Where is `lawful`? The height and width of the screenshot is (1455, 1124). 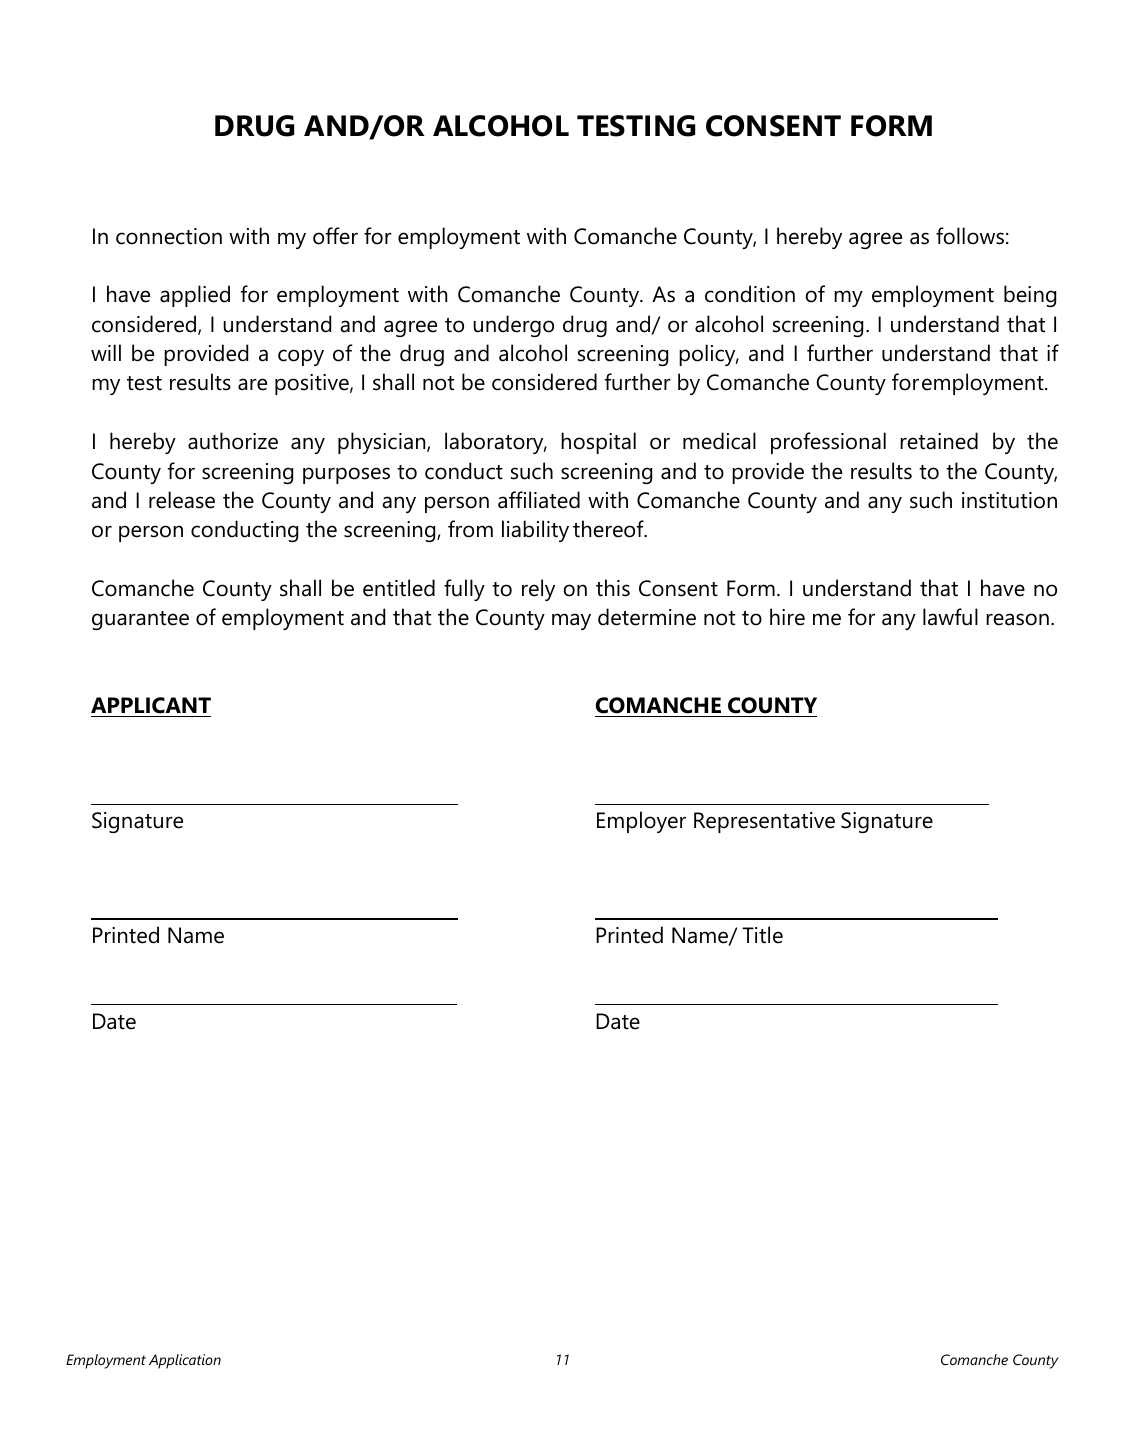 lawful is located at coordinates (950, 617).
